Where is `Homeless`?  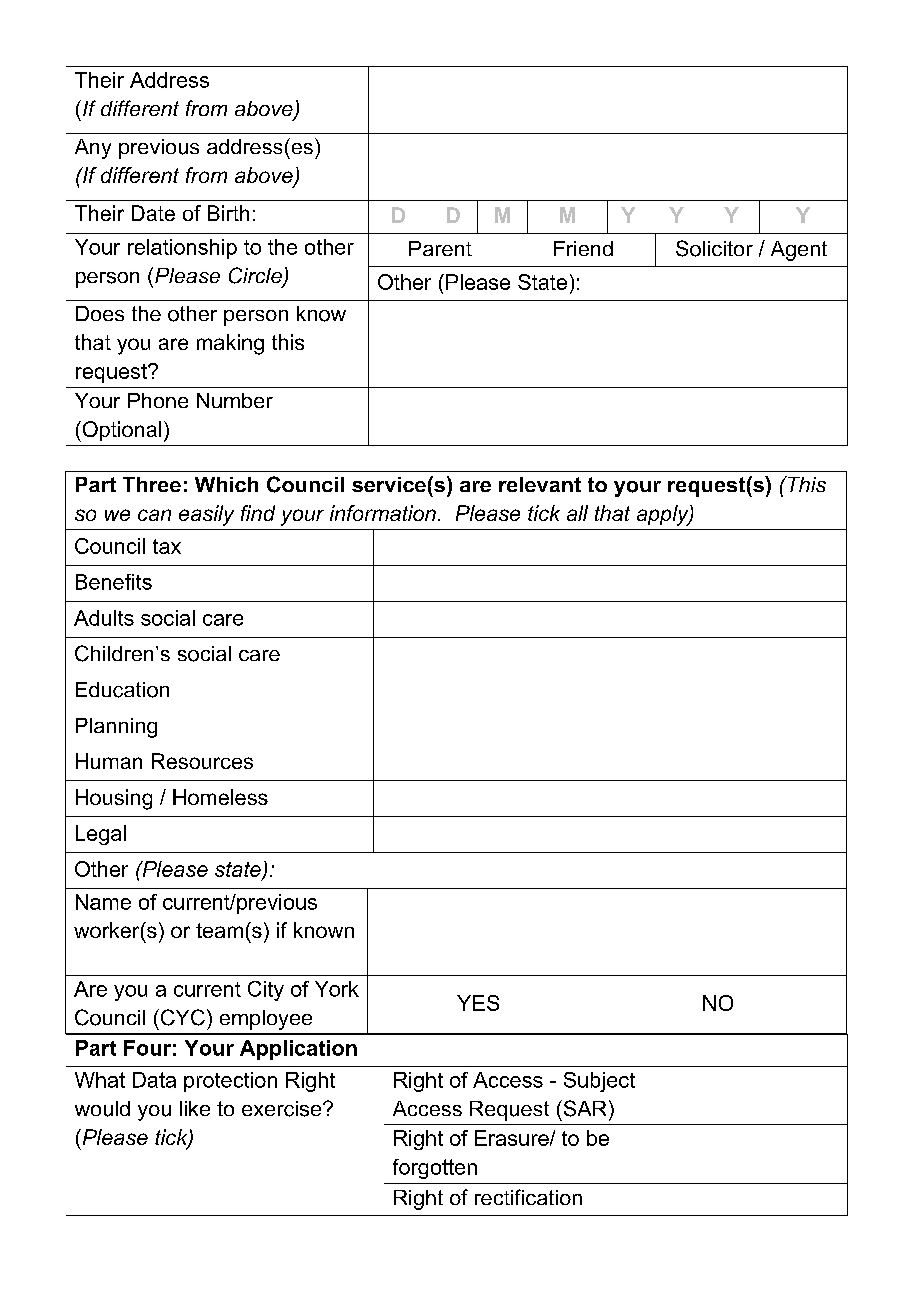
Homeless is located at coordinates (220, 797).
